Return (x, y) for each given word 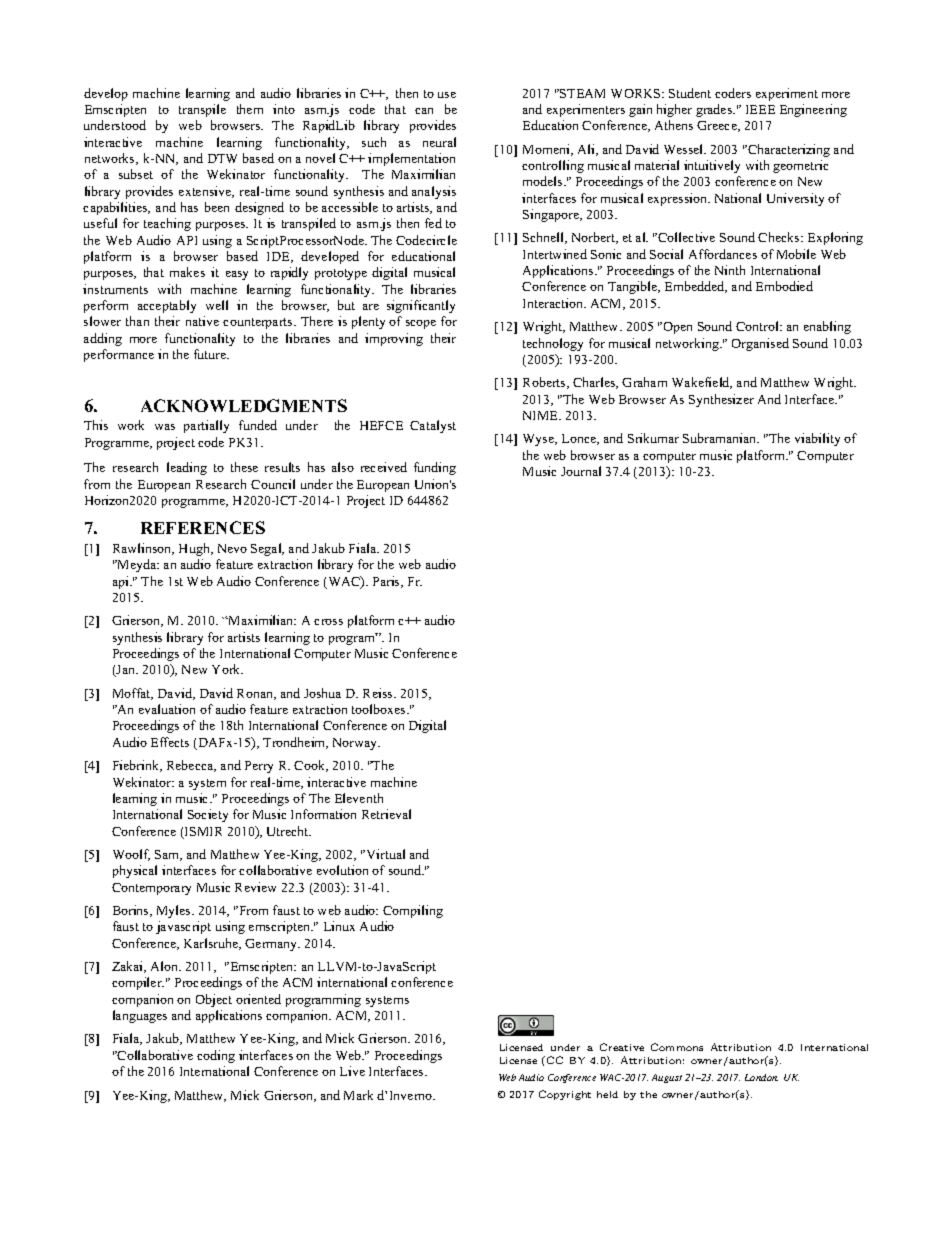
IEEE (760, 109)
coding (216, 1056)
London (761, 1077)
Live (352, 1071)
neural (439, 142)
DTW (222, 158)
